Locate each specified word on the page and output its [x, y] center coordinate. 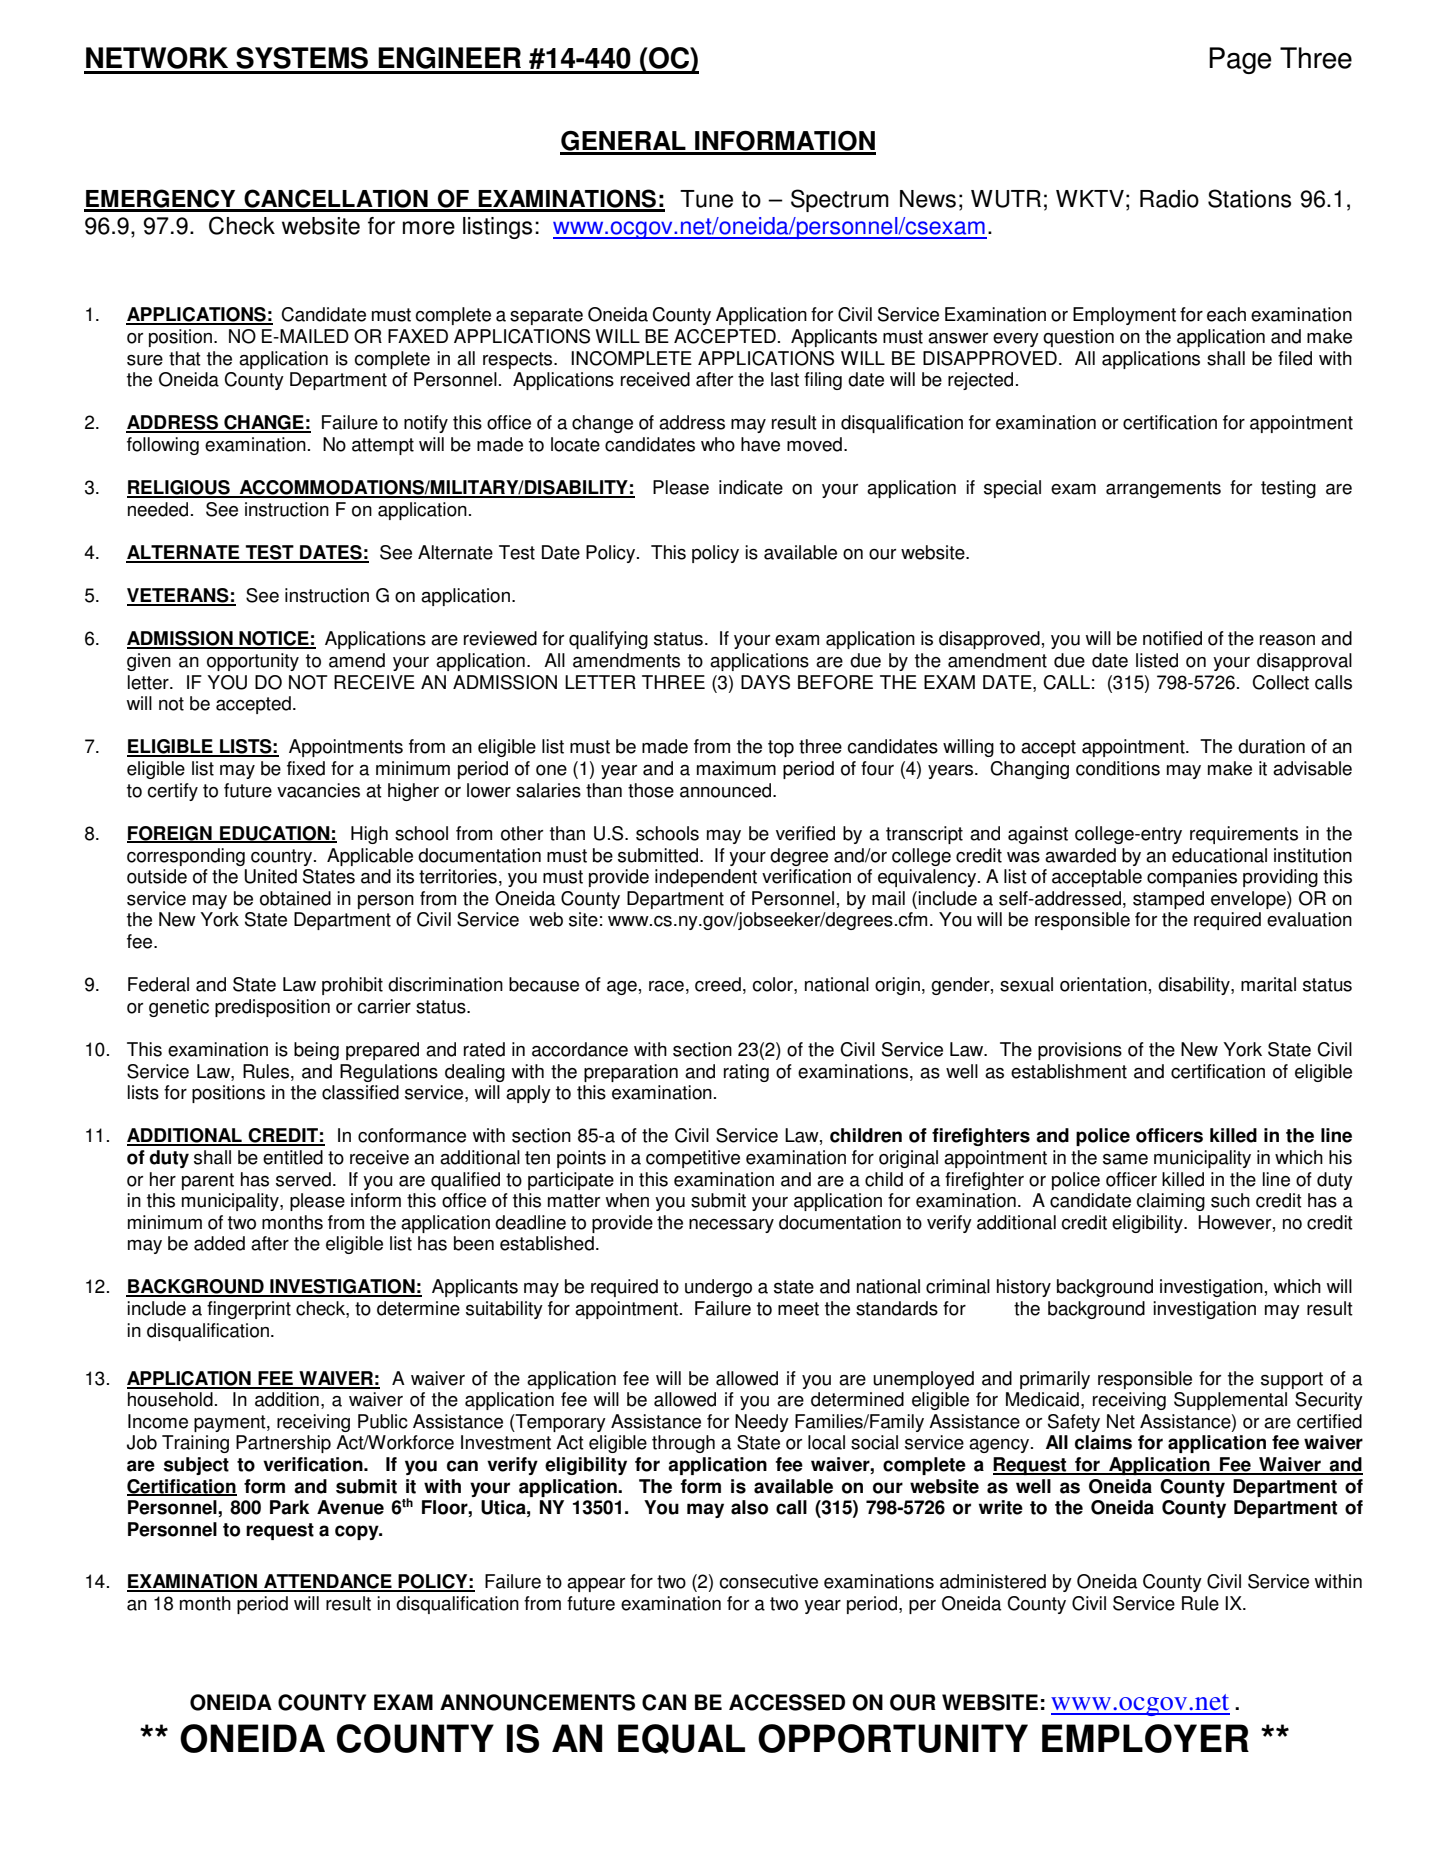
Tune [706, 199]
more [429, 228]
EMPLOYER [1145, 1738]
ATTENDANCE [328, 1582]
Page [1240, 60]
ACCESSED [787, 1702]
